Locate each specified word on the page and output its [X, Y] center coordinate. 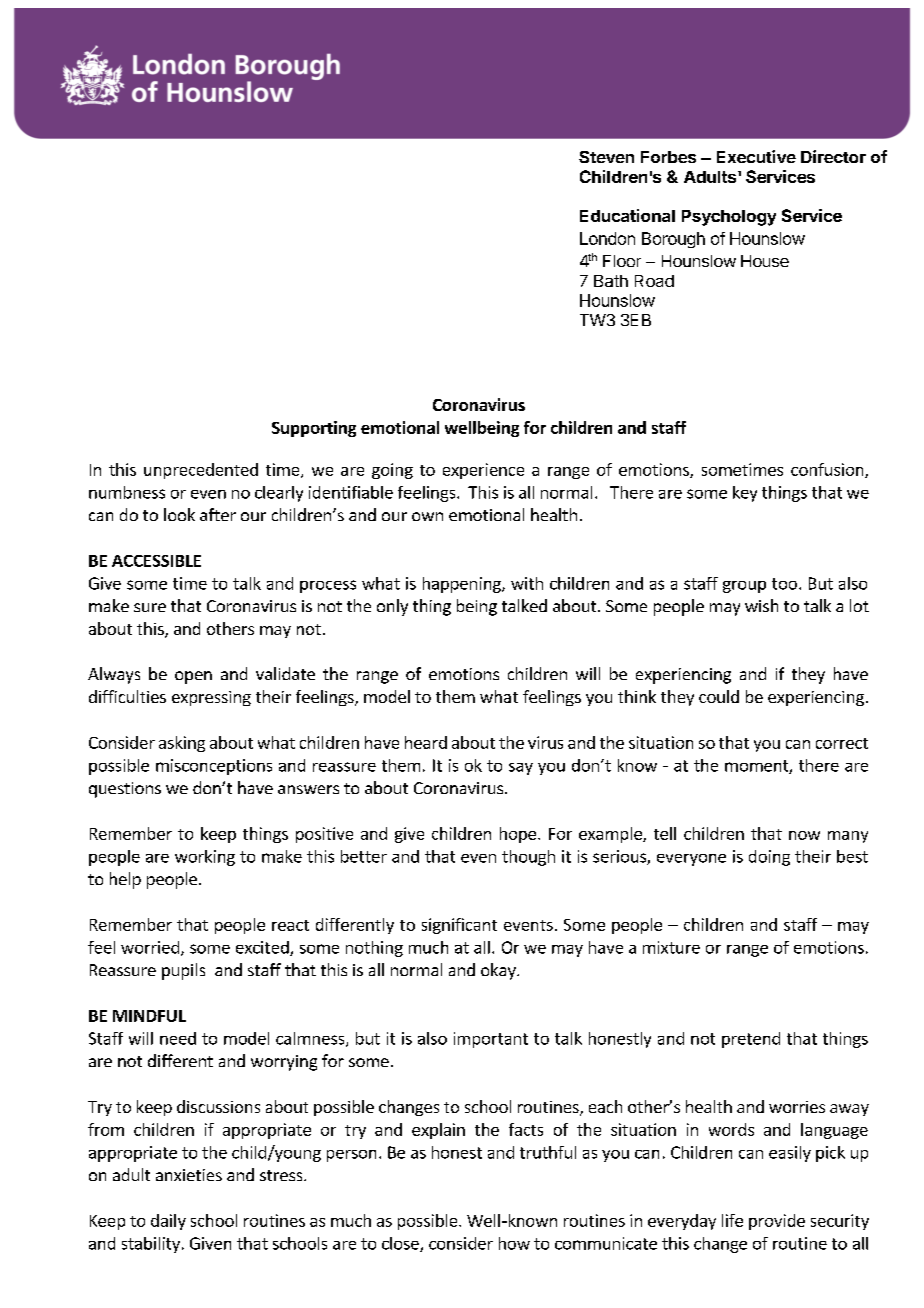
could [719, 696]
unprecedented [201, 471]
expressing [211, 698]
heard [426, 742]
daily [168, 1222]
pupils [183, 971]
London [607, 238]
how [514, 1243]
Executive [756, 156]
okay [499, 971]
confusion [828, 470]
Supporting [314, 429]
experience [483, 471]
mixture [671, 947]
